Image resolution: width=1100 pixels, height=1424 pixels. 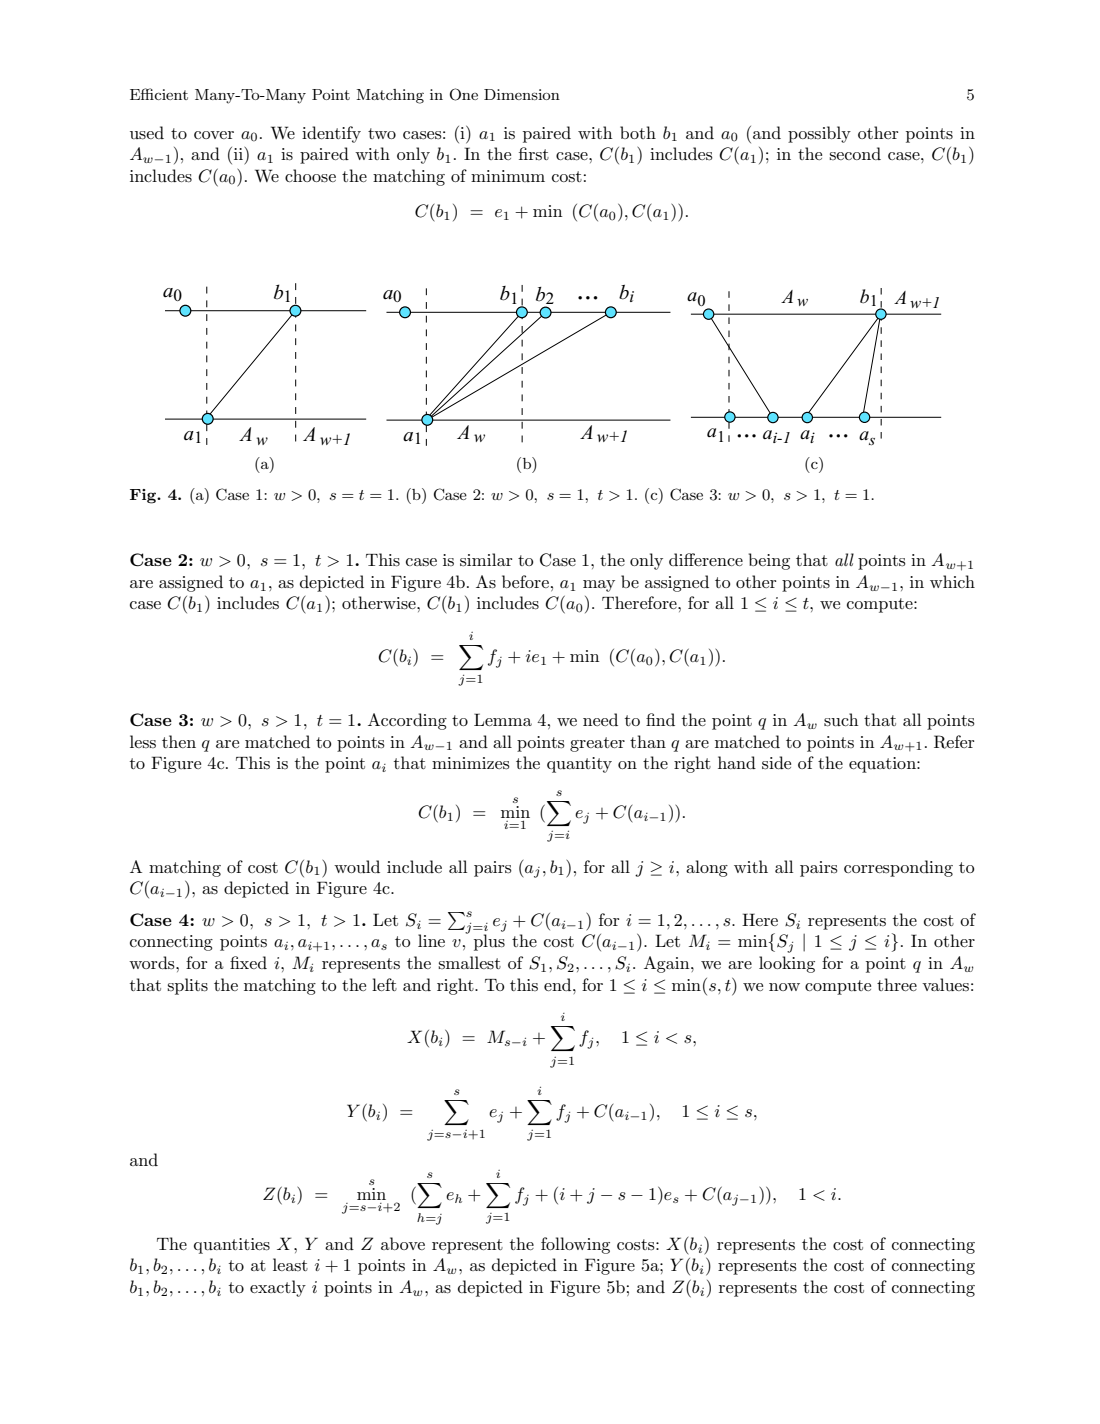 What do you see at coordinates (575, 1245) in the image?
I see `following` at bounding box center [575, 1245].
